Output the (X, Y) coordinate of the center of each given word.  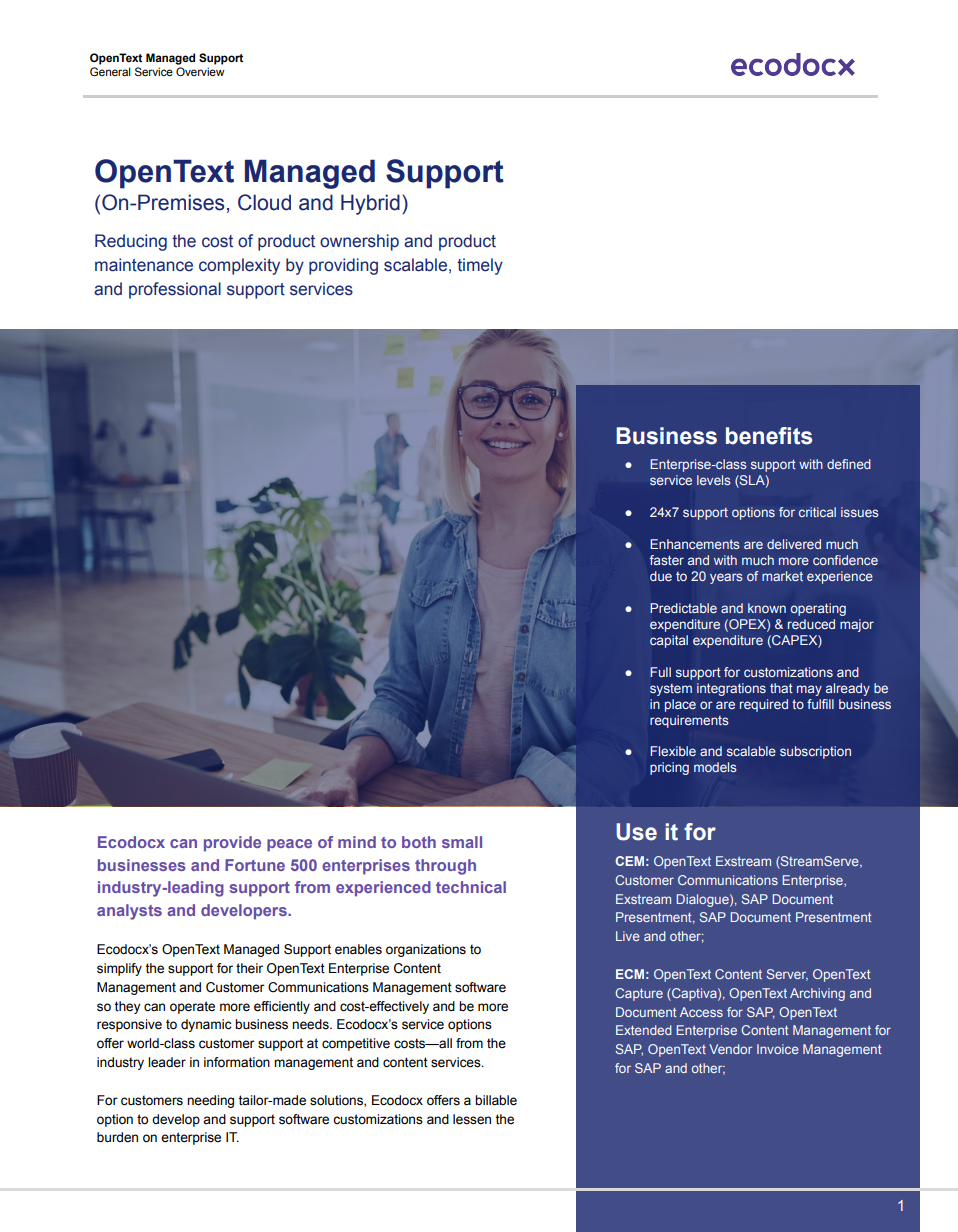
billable (496, 1100)
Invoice (778, 1049)
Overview (200, 71)
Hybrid (370, 204)
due (661, 576)
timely (480, 266)
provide (232, 844)
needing (210, 1101)
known (767, 608)
